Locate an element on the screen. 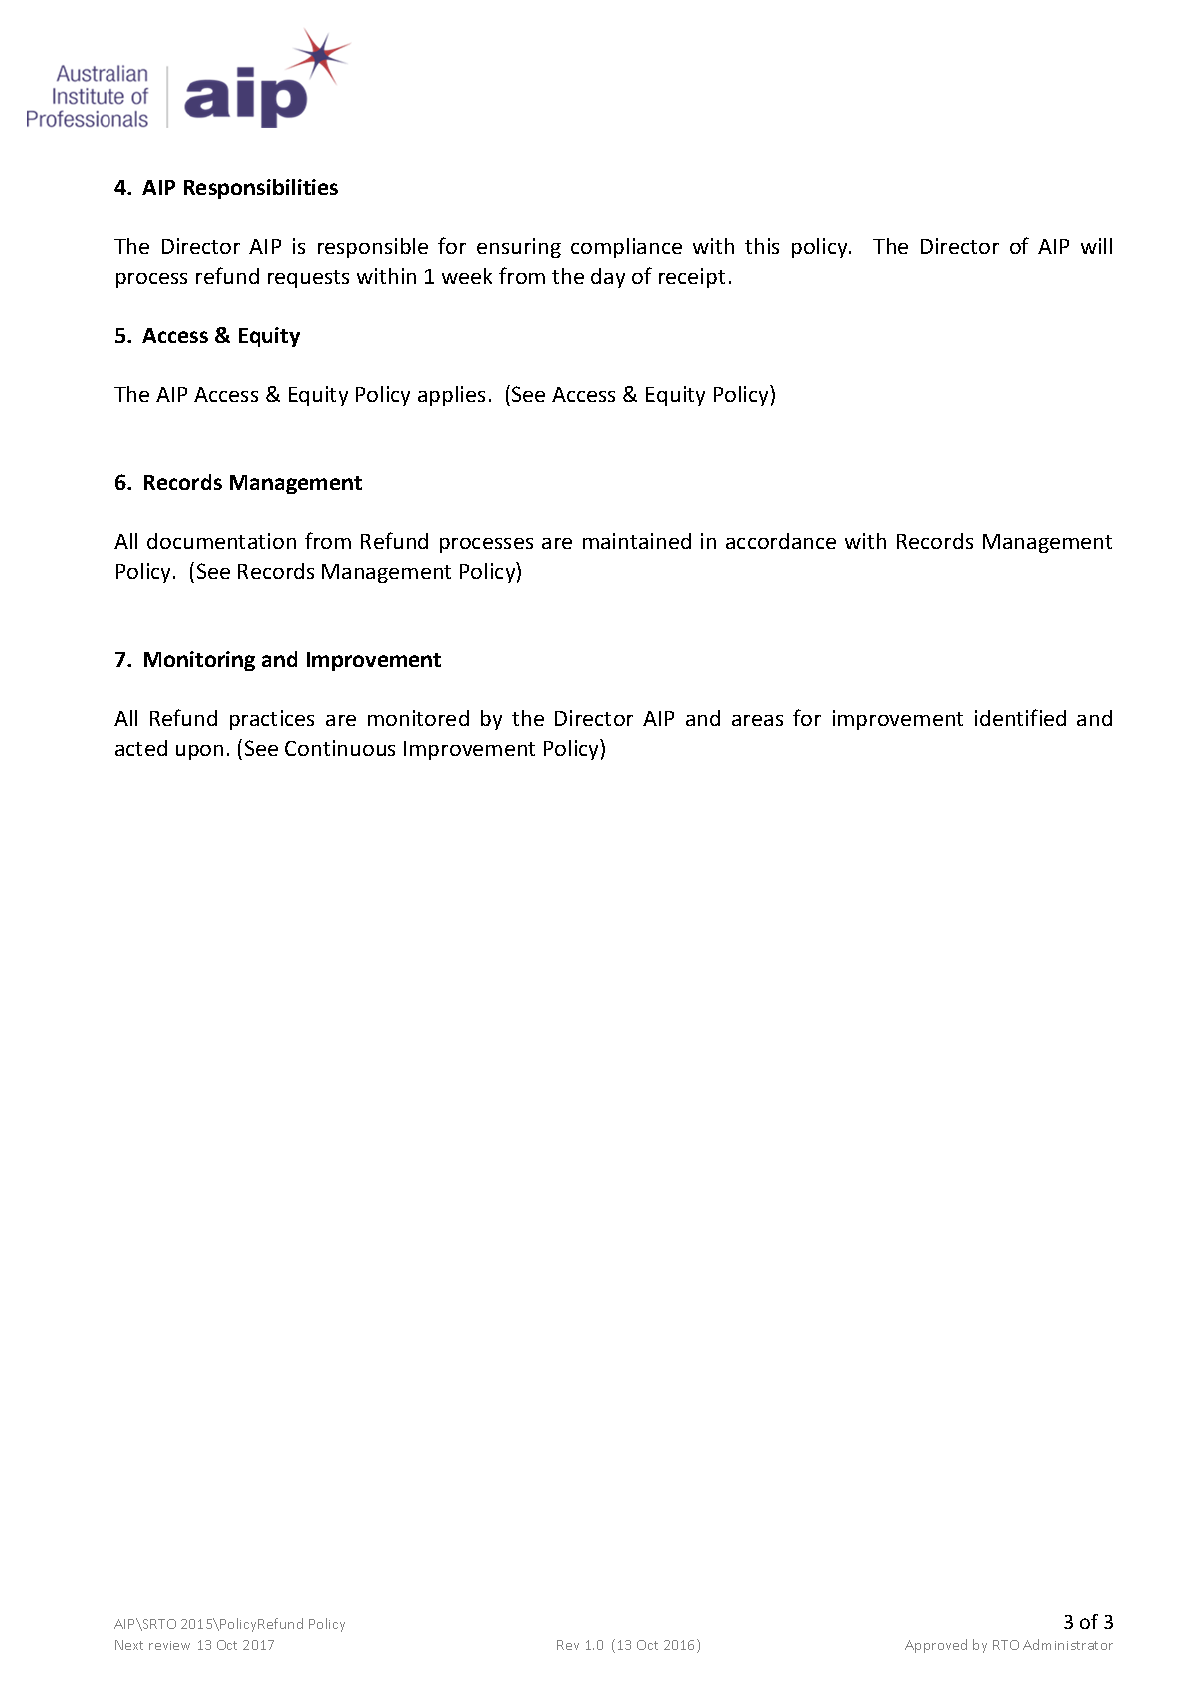  Responsibilities is located at coordinates (261, 189).
